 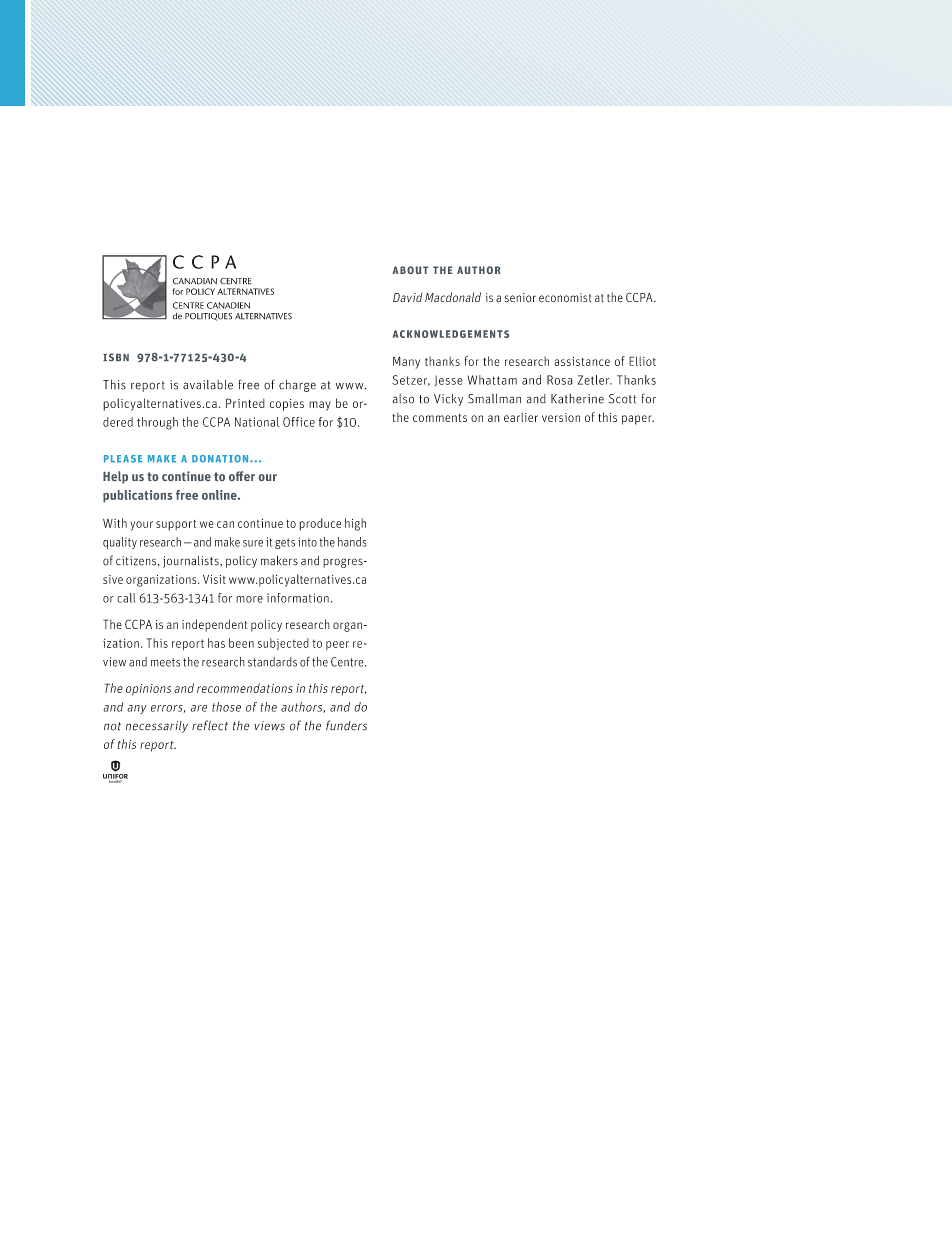 I want to click on offer, so click(x=242, y=476).
